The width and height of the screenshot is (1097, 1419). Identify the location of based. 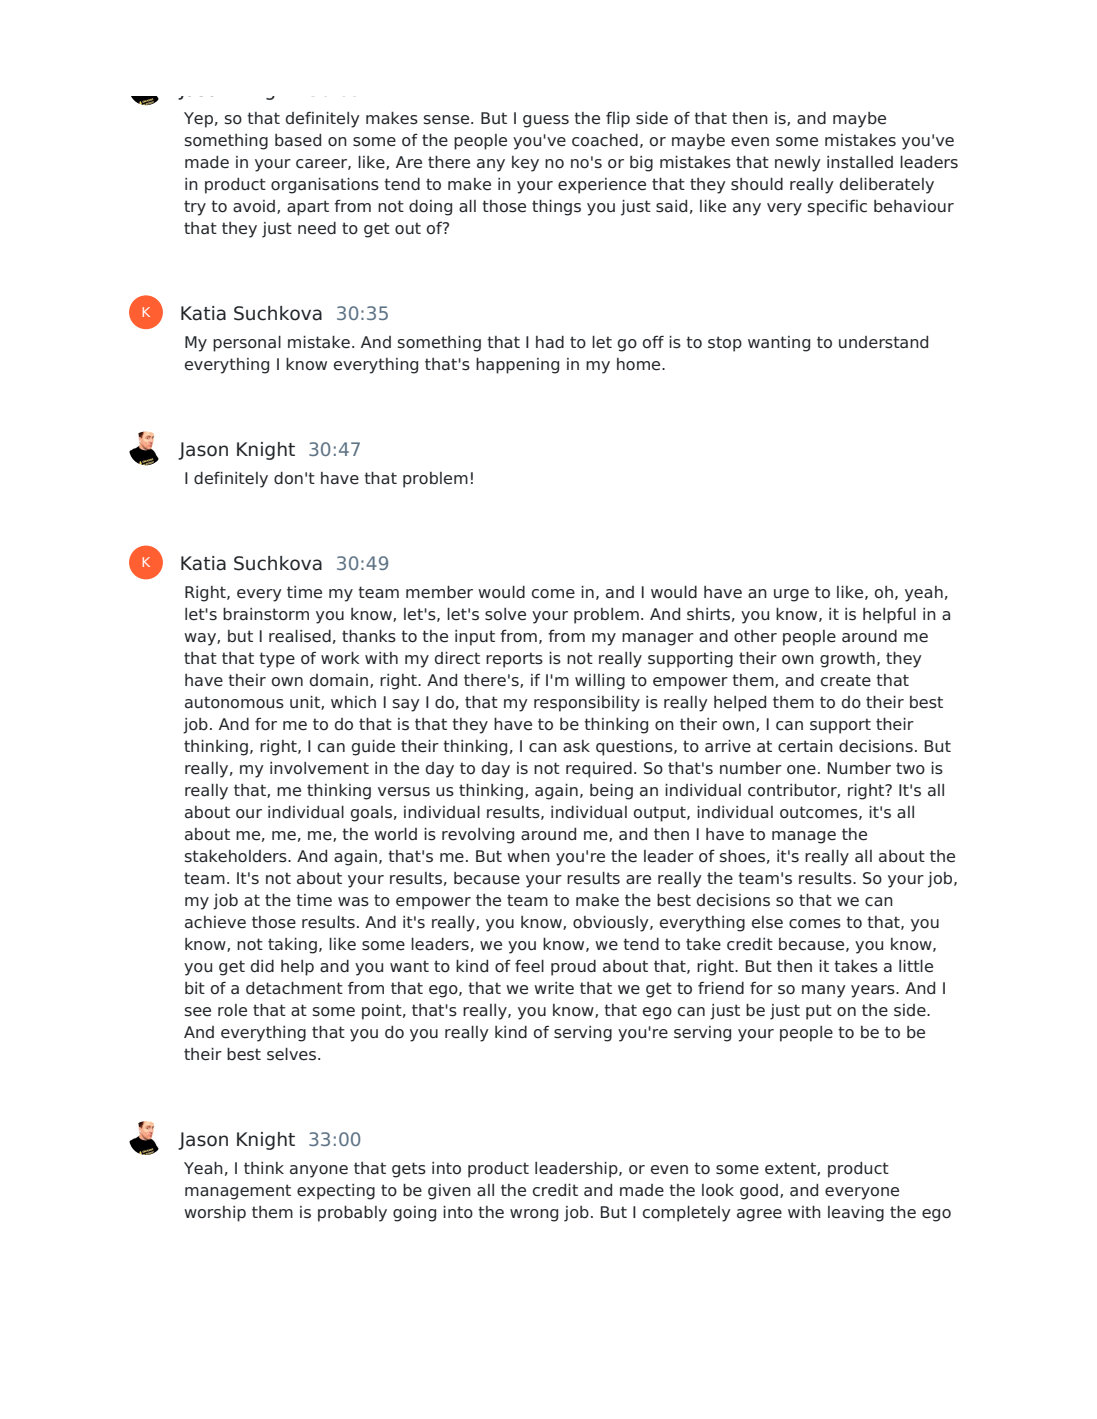
(298, 140).
